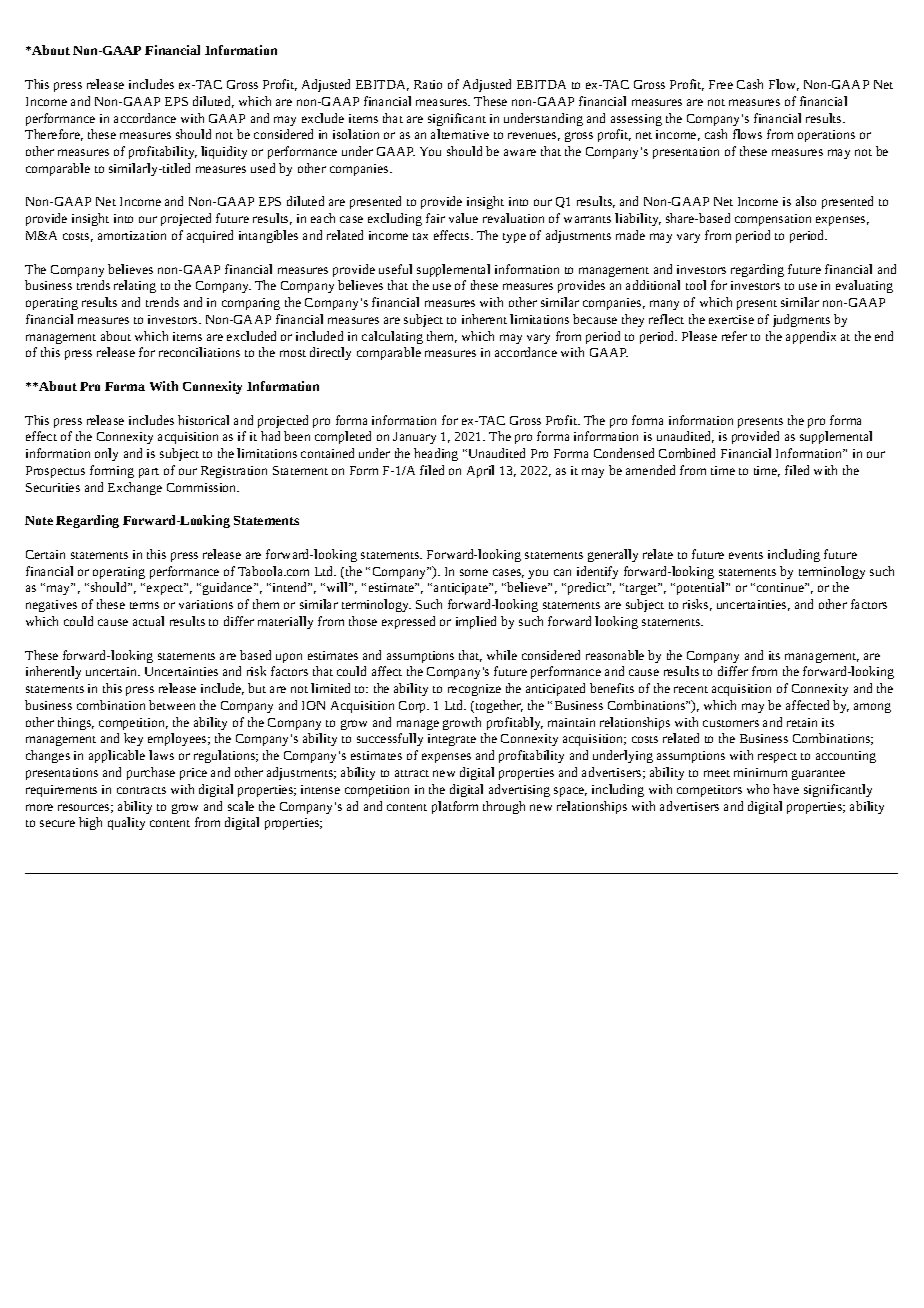  What do you see at coordinates (106, 454) in the document?
I see `only` at bounding box center [106, 454].
